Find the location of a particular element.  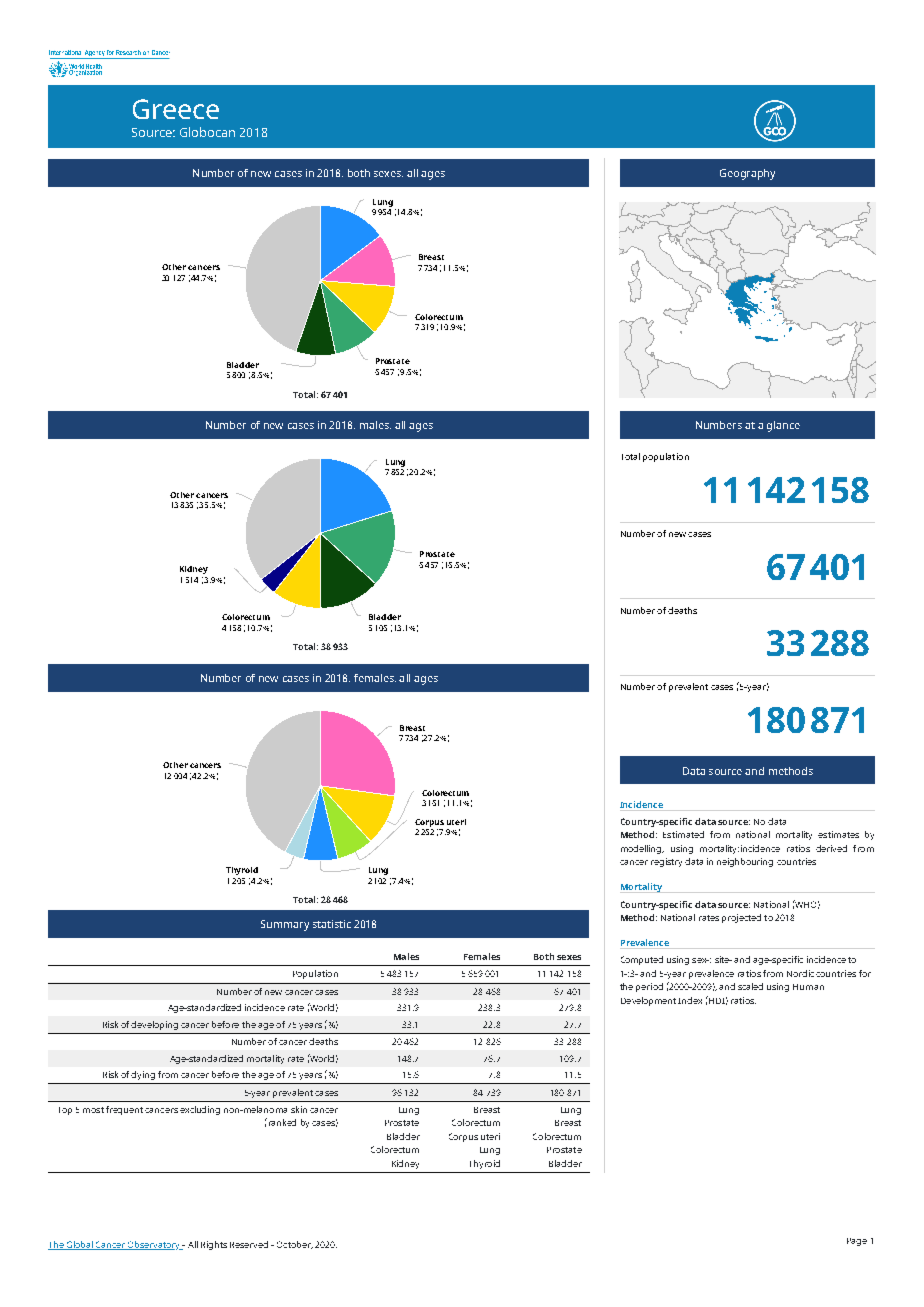

developing is located at coordinates (154, 1025).
